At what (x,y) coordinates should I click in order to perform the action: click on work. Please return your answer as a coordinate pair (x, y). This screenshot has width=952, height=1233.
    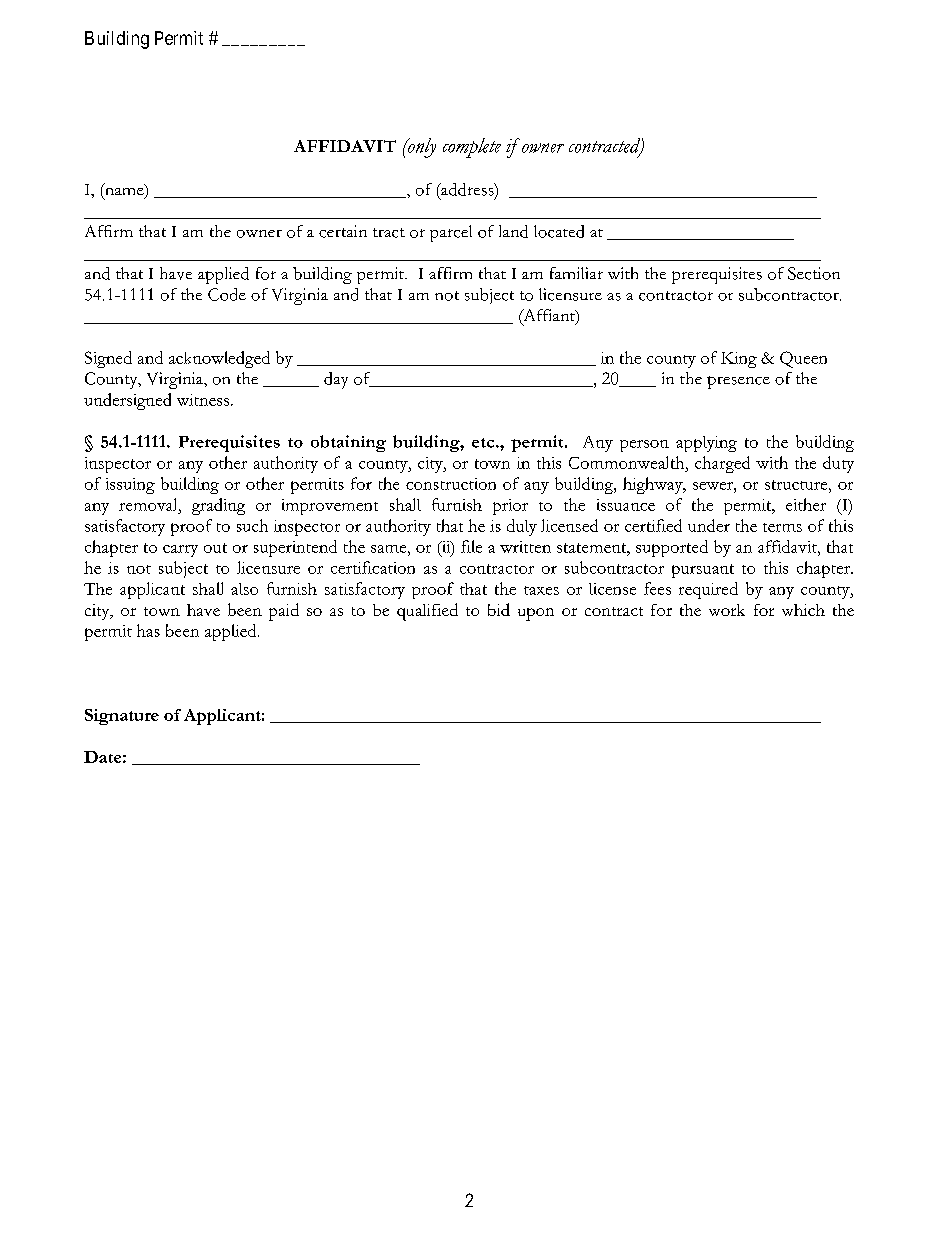
    Looking at the image, I should click on (727, 610).
